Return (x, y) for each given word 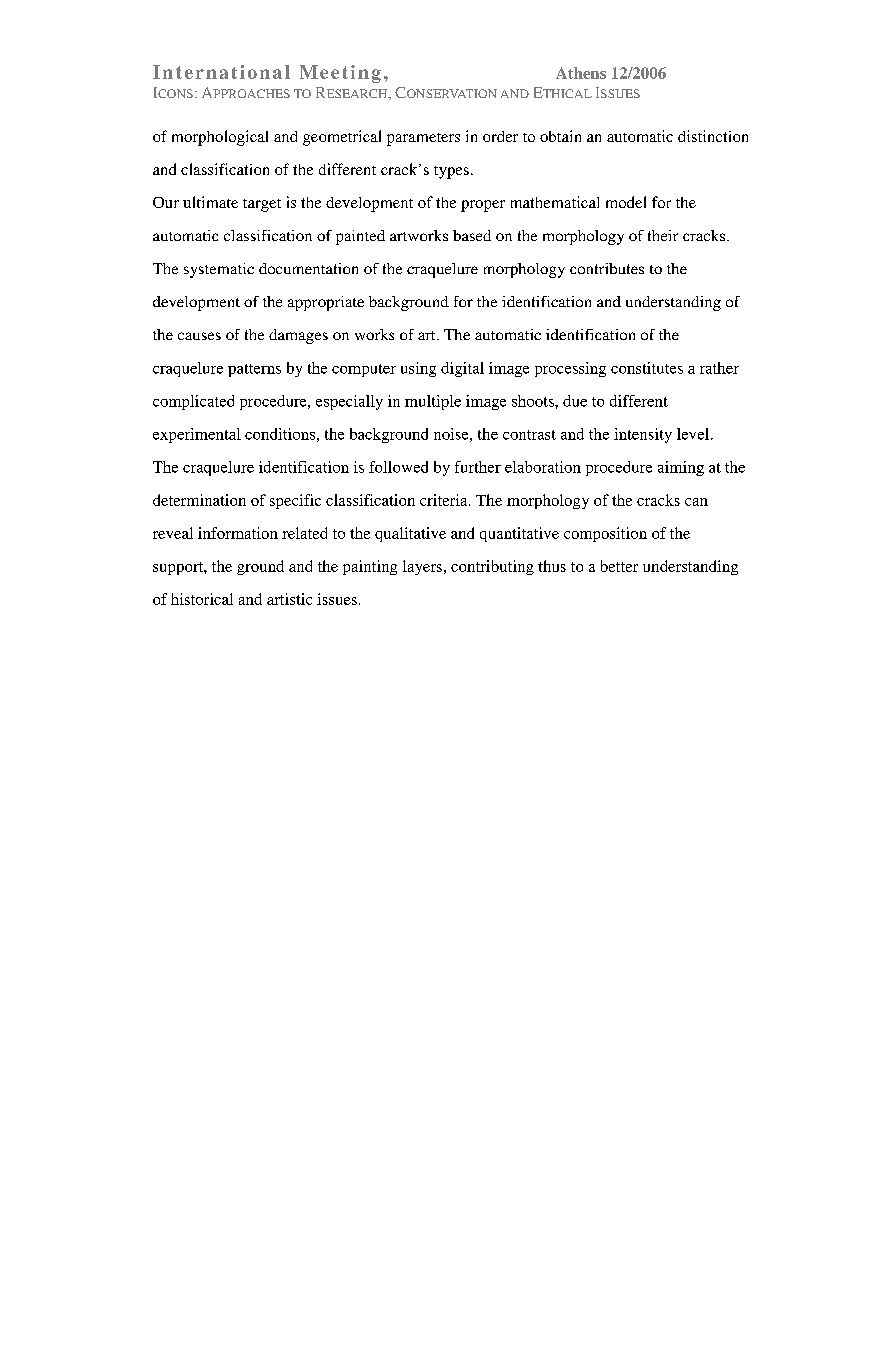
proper (483, 206)
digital (462, 369)
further (478, 467)
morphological (220, 138)
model (626, 202)
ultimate (210, 202)
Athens (581, 73)
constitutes (647, 368)
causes (199, 336)
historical (202, 599)
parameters (423, 139)
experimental (197, 435)
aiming (681, 468)
